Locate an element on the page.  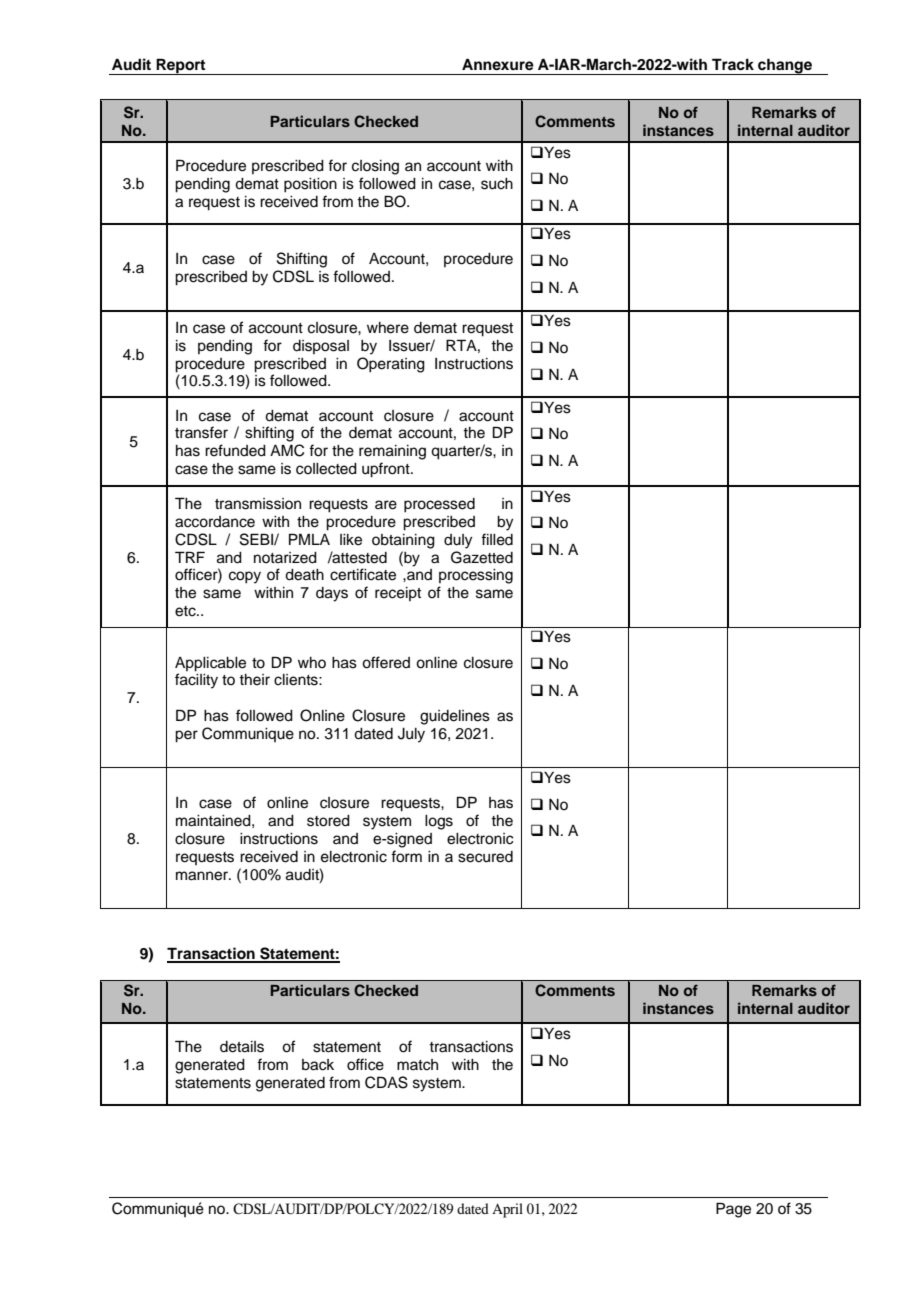
their is located at coordinates (254, 680).
